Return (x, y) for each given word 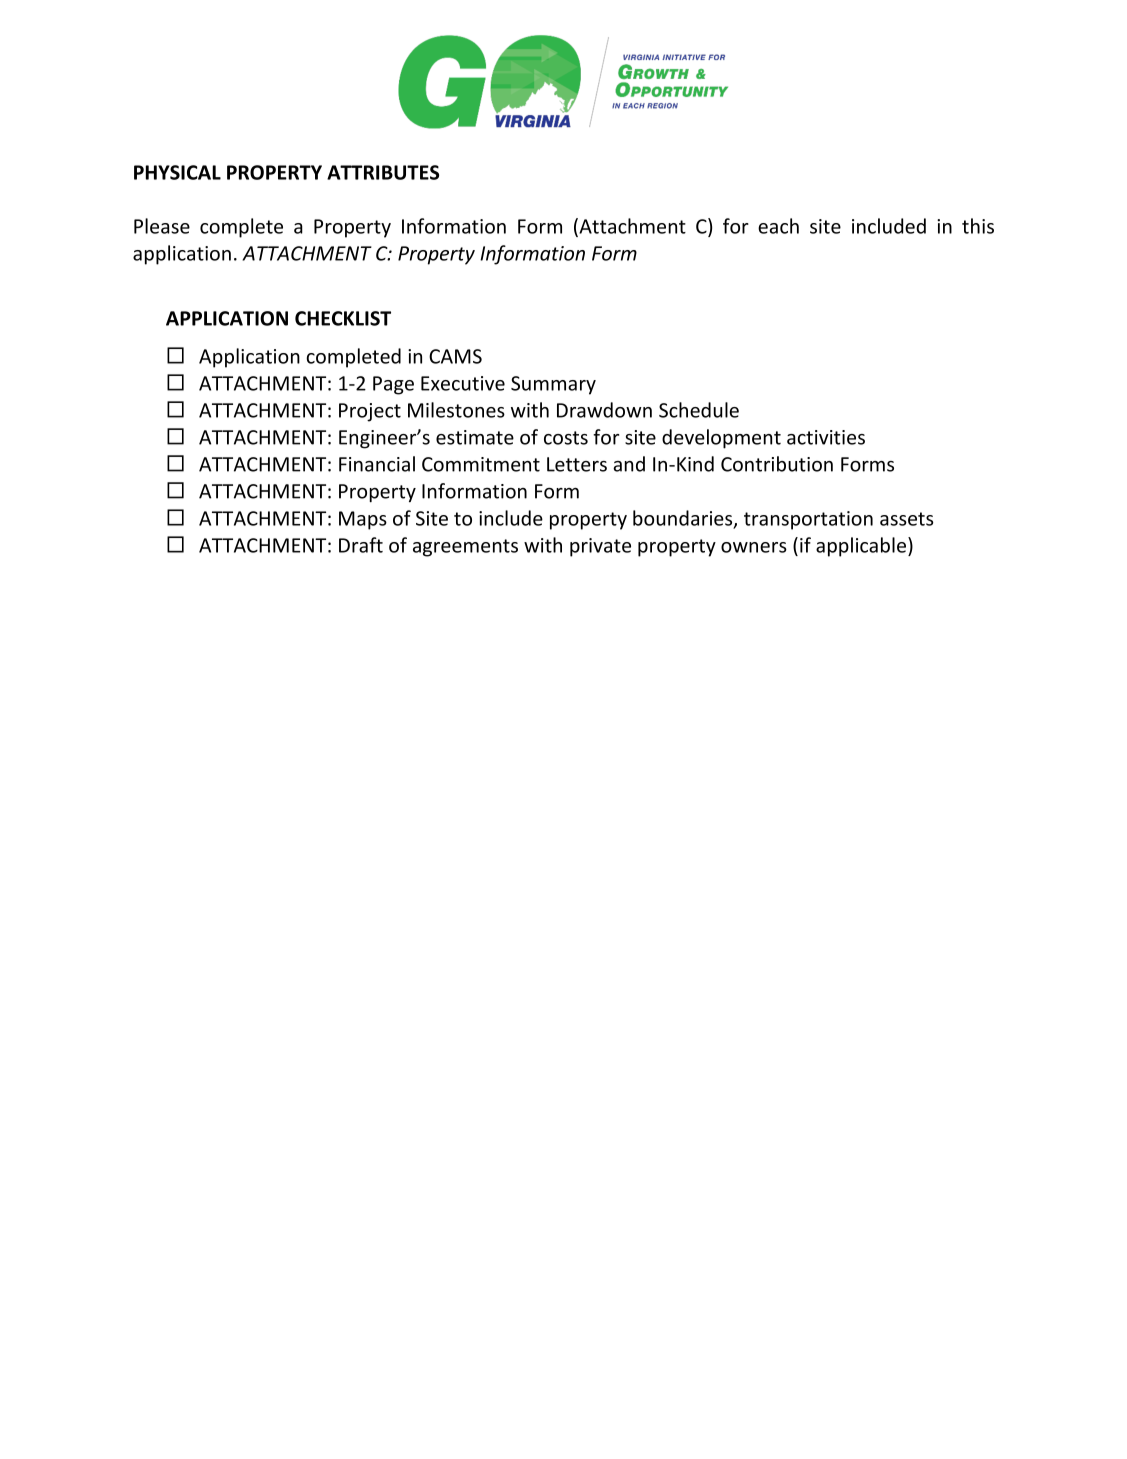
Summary (553, 385)
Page (393, 385)
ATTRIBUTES (383, 172)
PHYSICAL (177, 172)
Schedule (699, 410)
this (978, 226)
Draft (361, 545)
